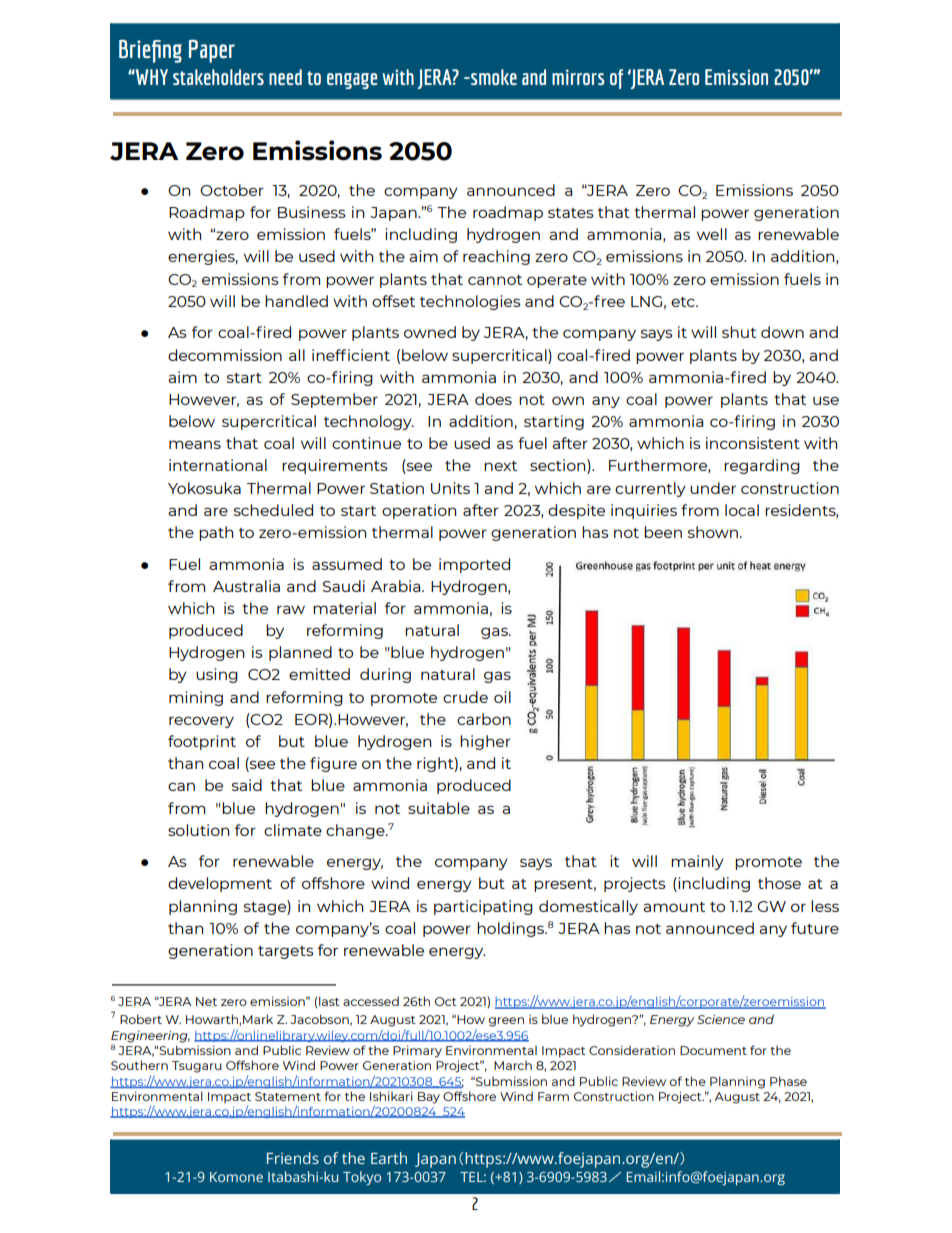 The image size is (952, 1233). I want to click on said, so click(247, 785).
